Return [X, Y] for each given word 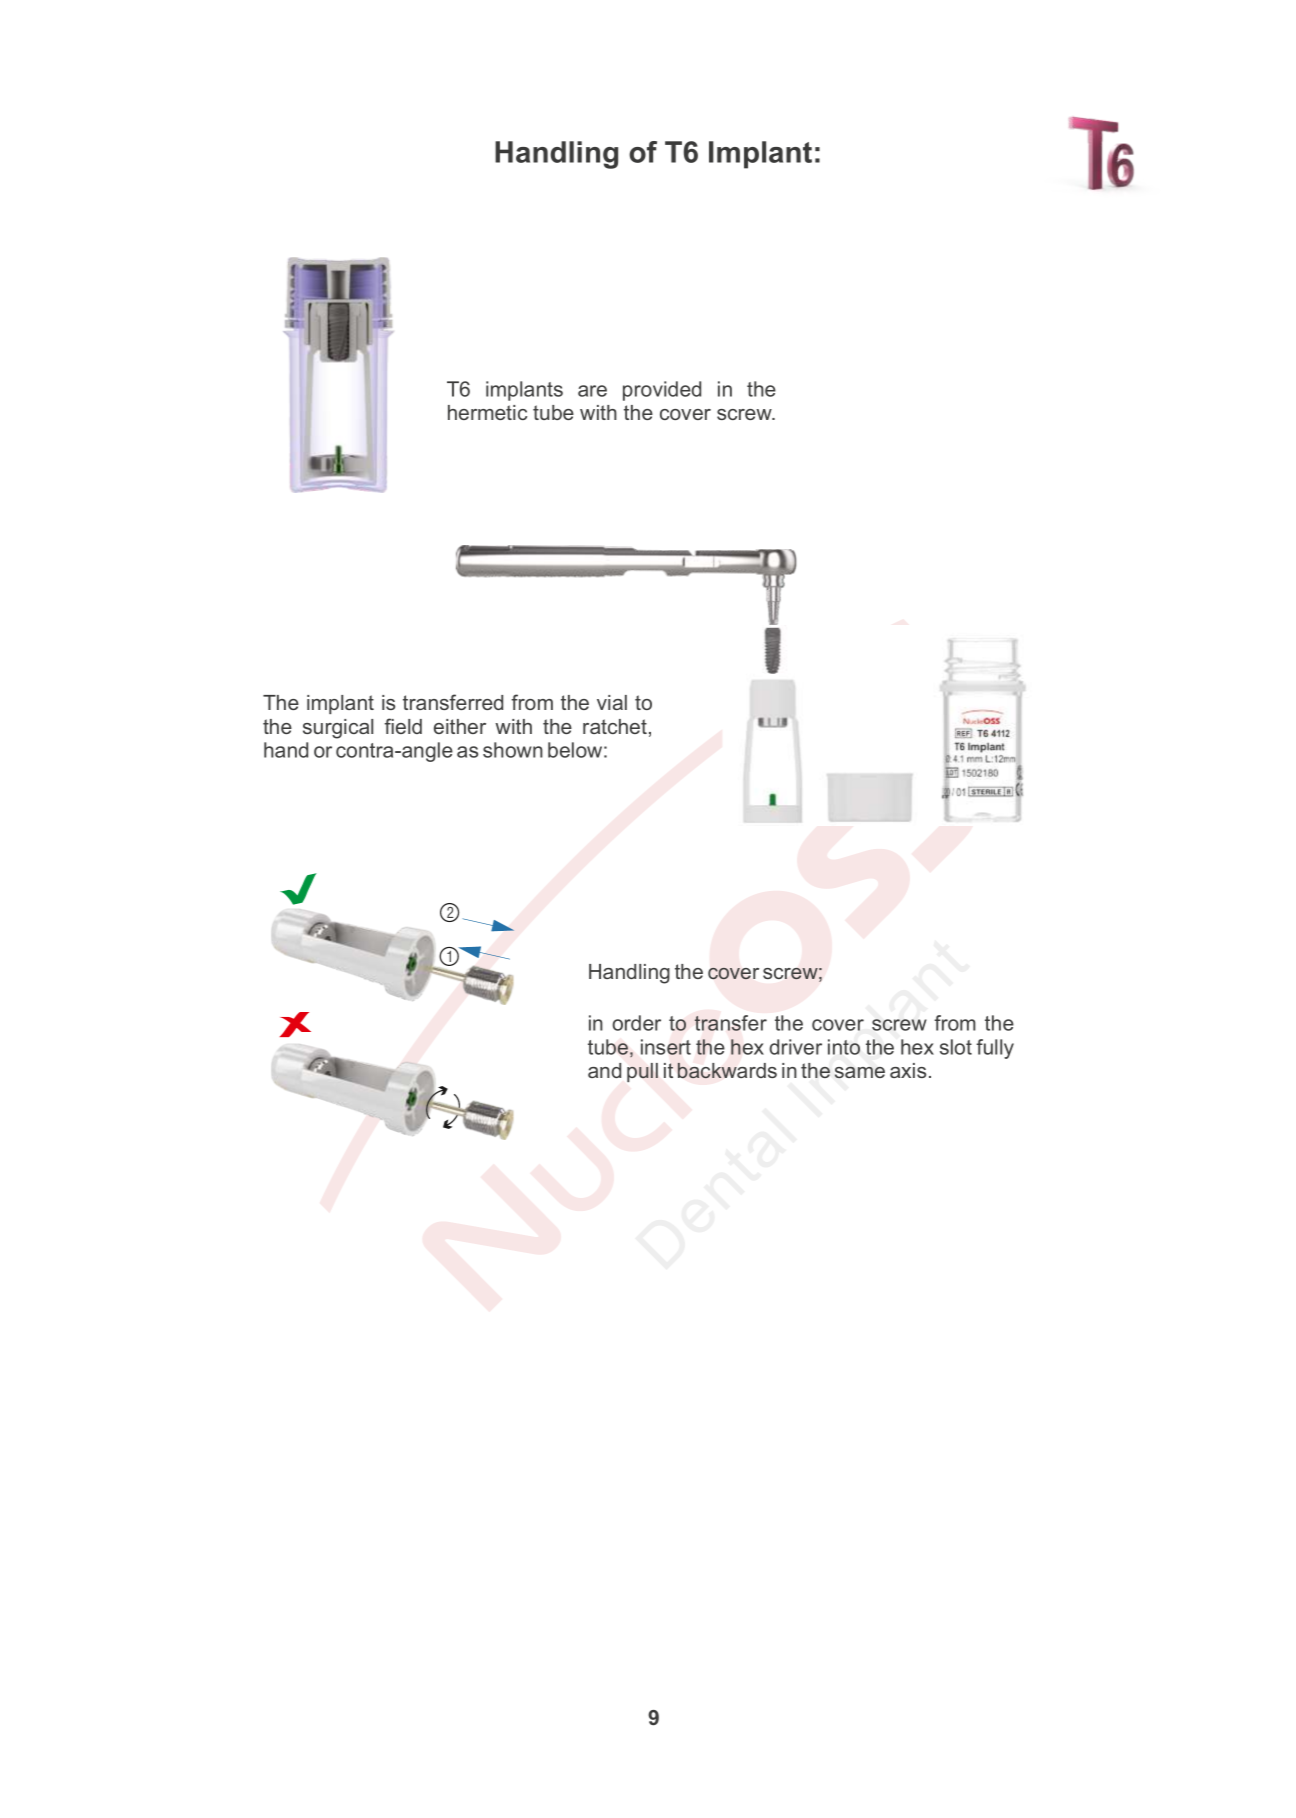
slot [956, 1047]
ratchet [615, 726]
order [636, 1023]
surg [322, 731]
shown [513, 750]
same [860, 1072]
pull [642, 1072]
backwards [727, 1071]
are [592, 391]
